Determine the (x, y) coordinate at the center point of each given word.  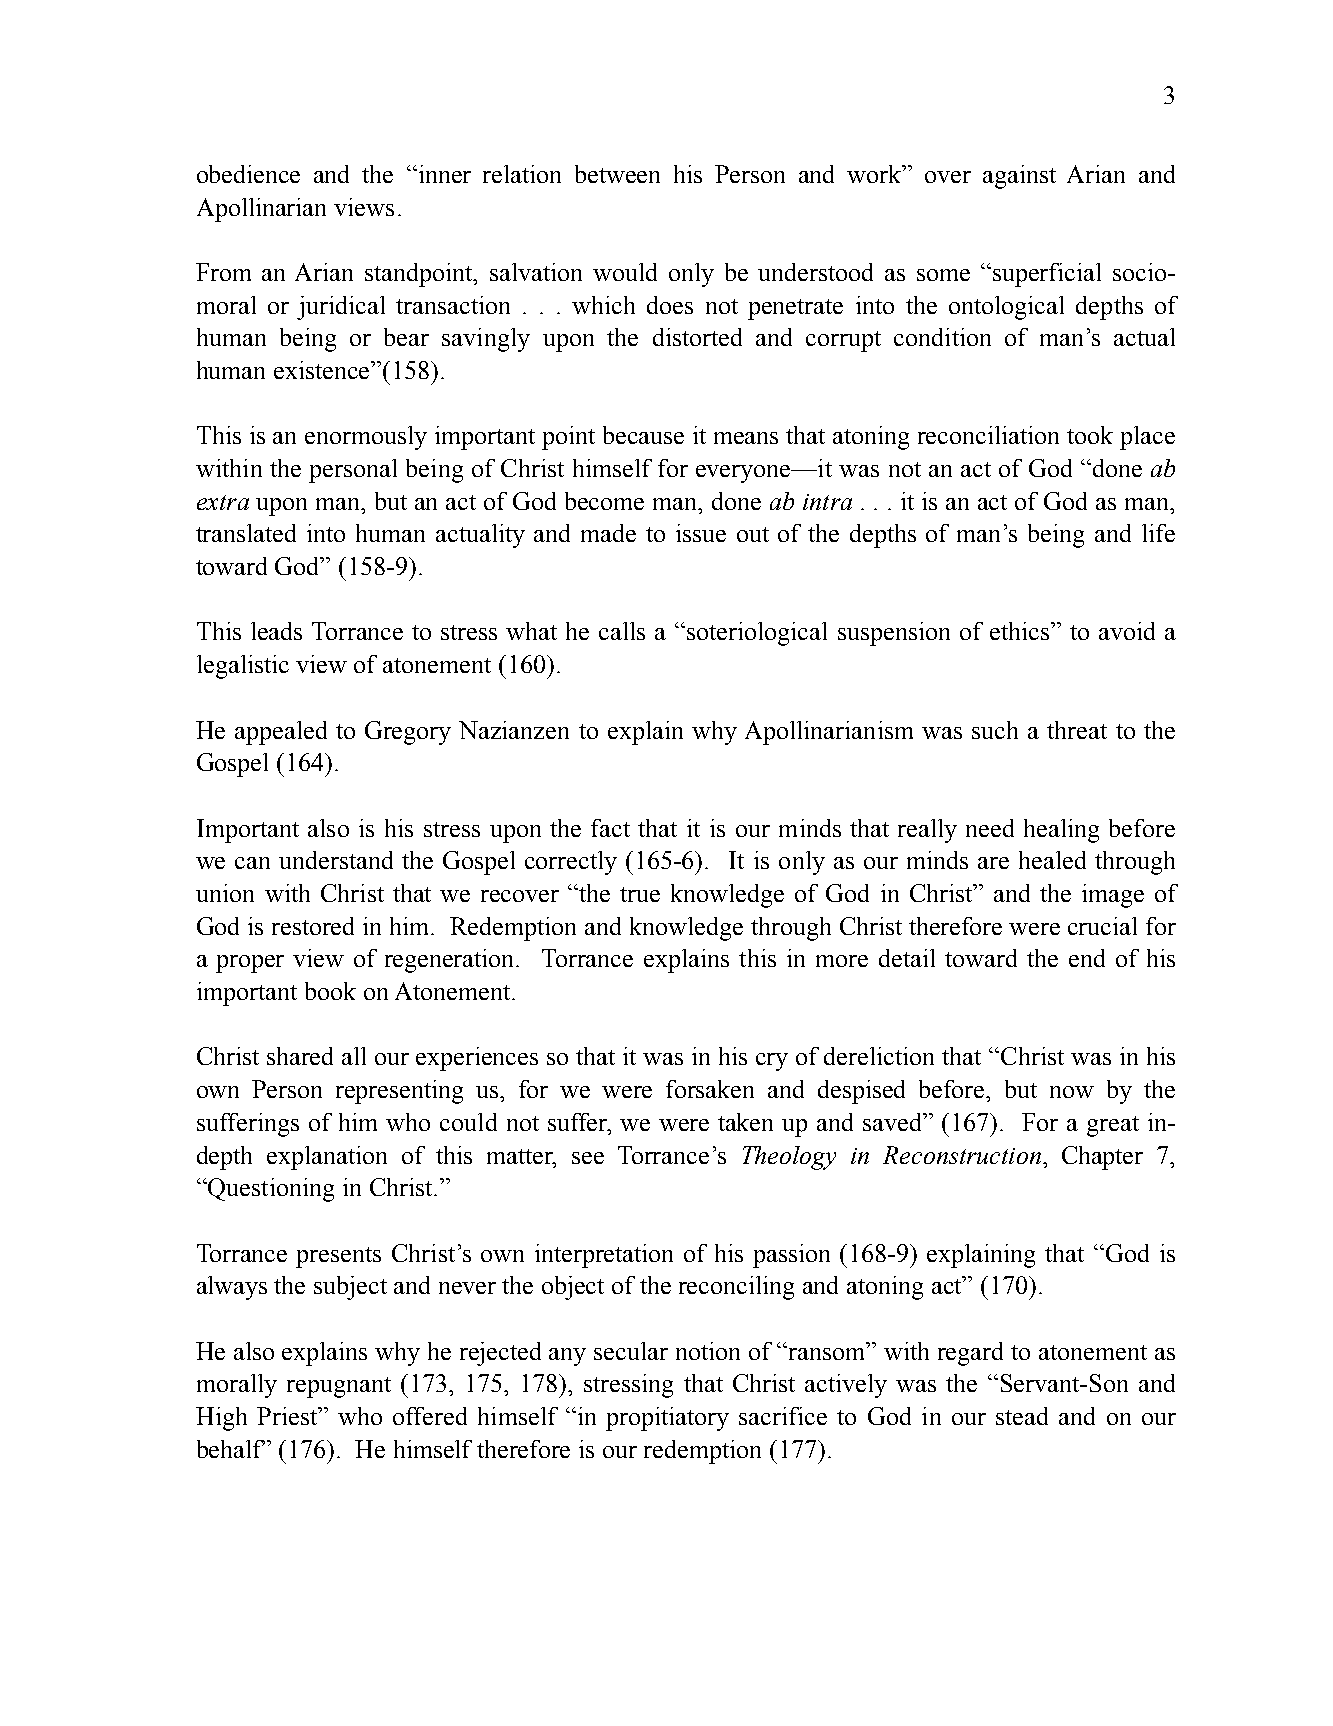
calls (622, 631)
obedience (248, 174)
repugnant (339, 1387)
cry (772, 1062)
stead (1022, 1416)
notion (708, 1351)
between (617, 174)
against (1019, 177)
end (1087, 958)
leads (276, 631)
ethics (1021, 631)
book (330, 991)
